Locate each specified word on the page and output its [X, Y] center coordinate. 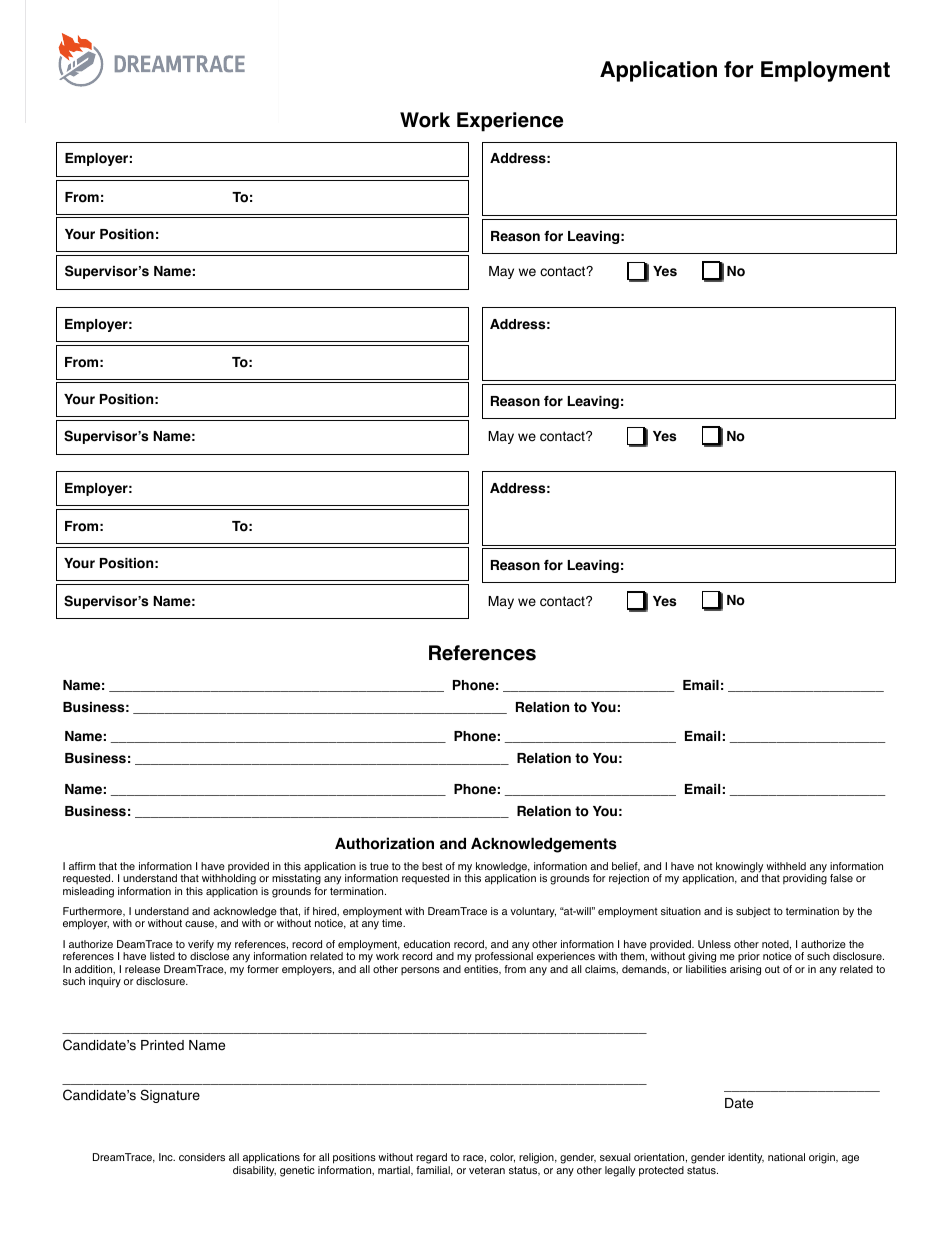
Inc [167, 1157]
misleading [88, 892]
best [432, 866]
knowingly [741, 868]
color [502, 1158]
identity [746, 1158]
